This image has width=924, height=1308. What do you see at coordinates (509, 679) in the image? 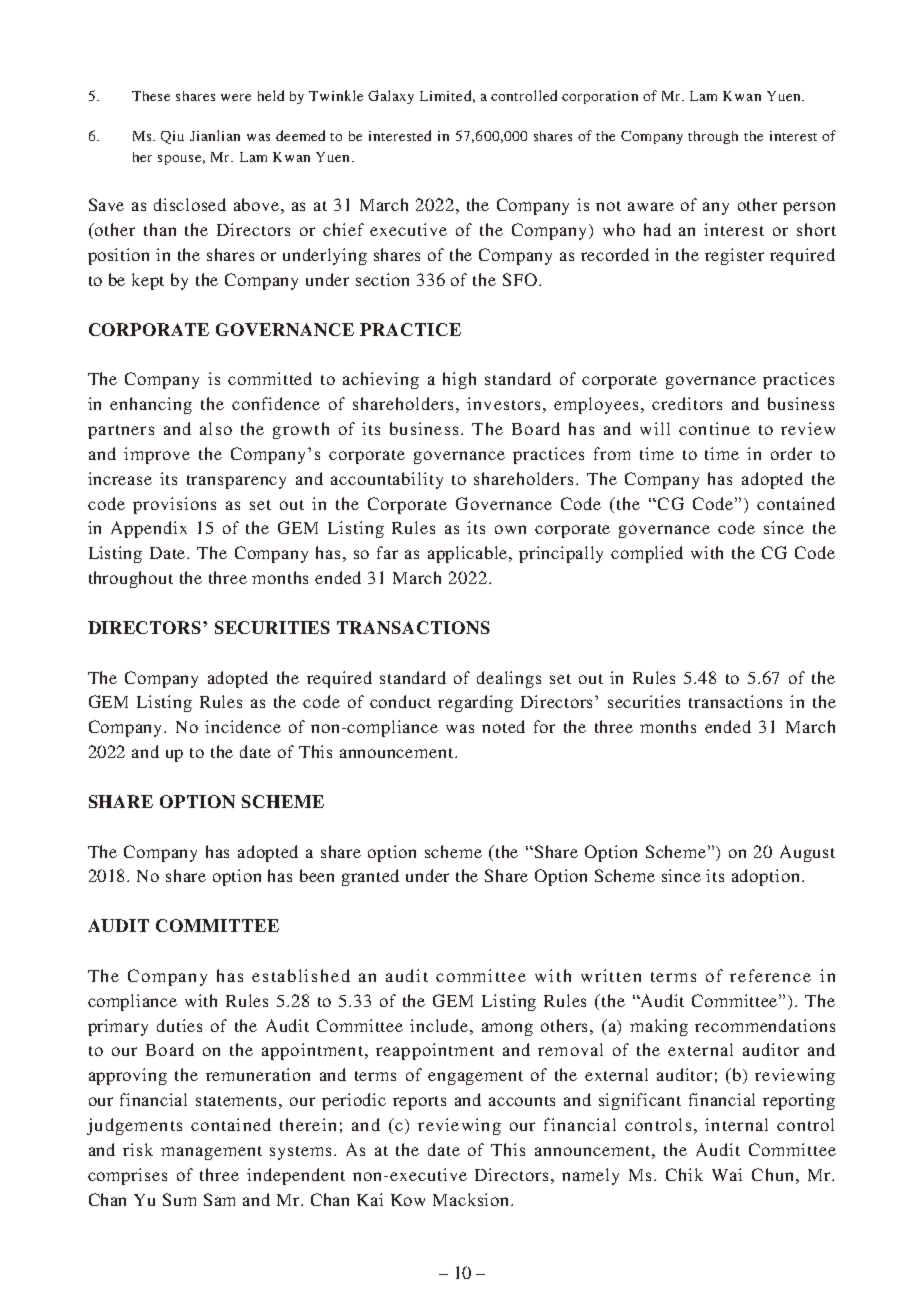
I see `dealings` at bounding box center [509, 679].
